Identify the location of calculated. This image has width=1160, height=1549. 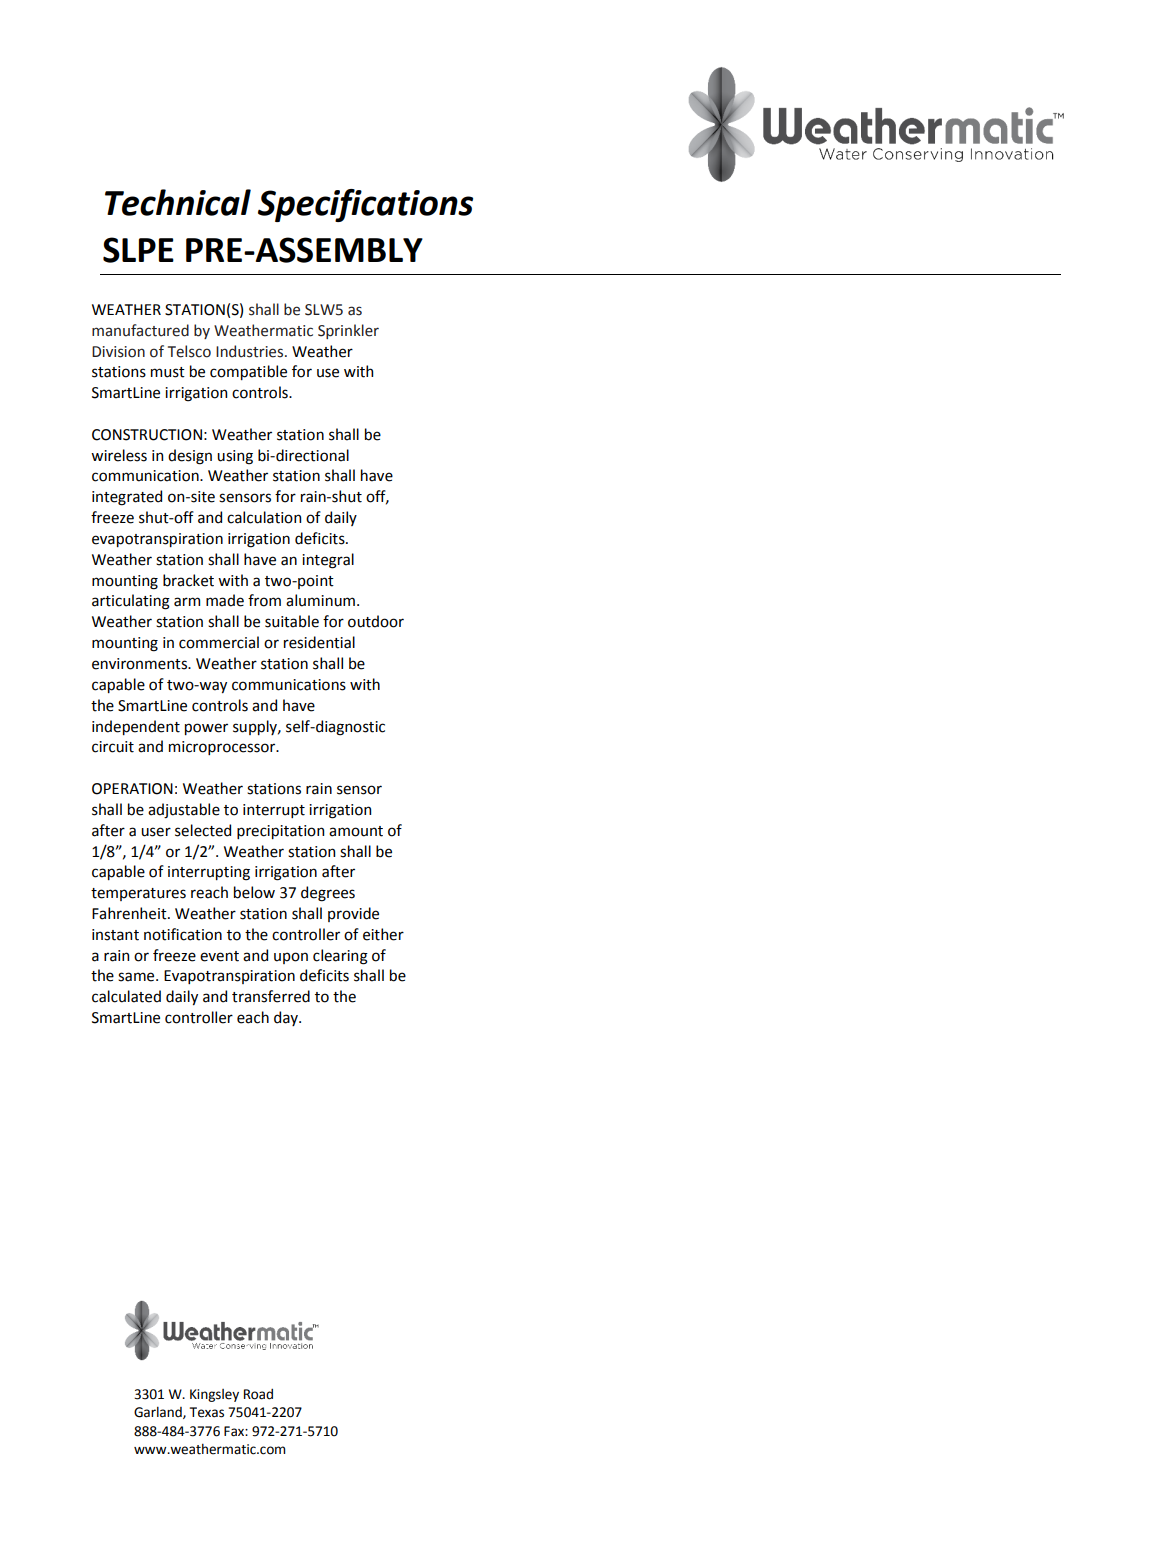
(126, 996).
